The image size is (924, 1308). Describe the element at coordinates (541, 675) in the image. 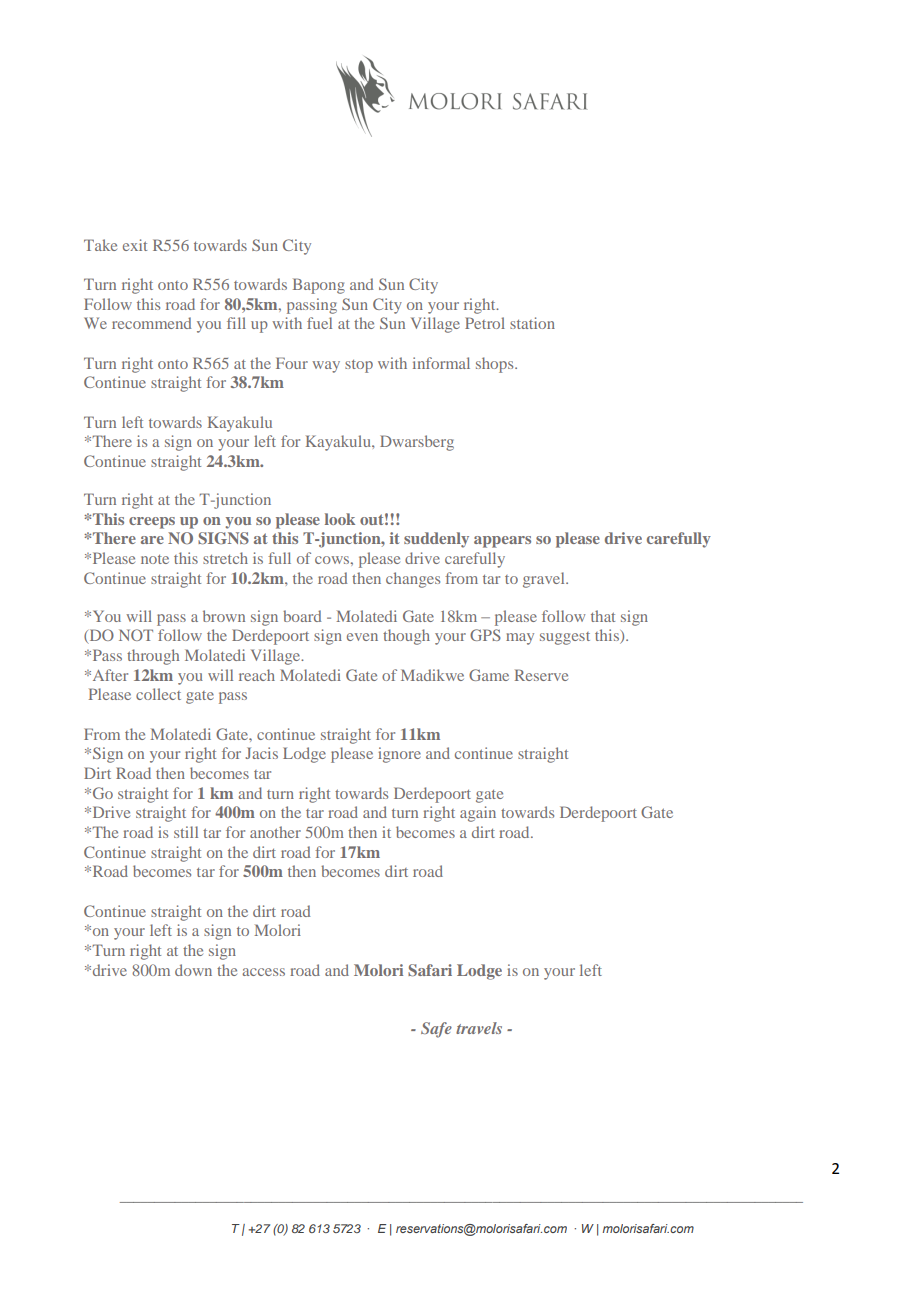

I see `Reserve` at that location.
